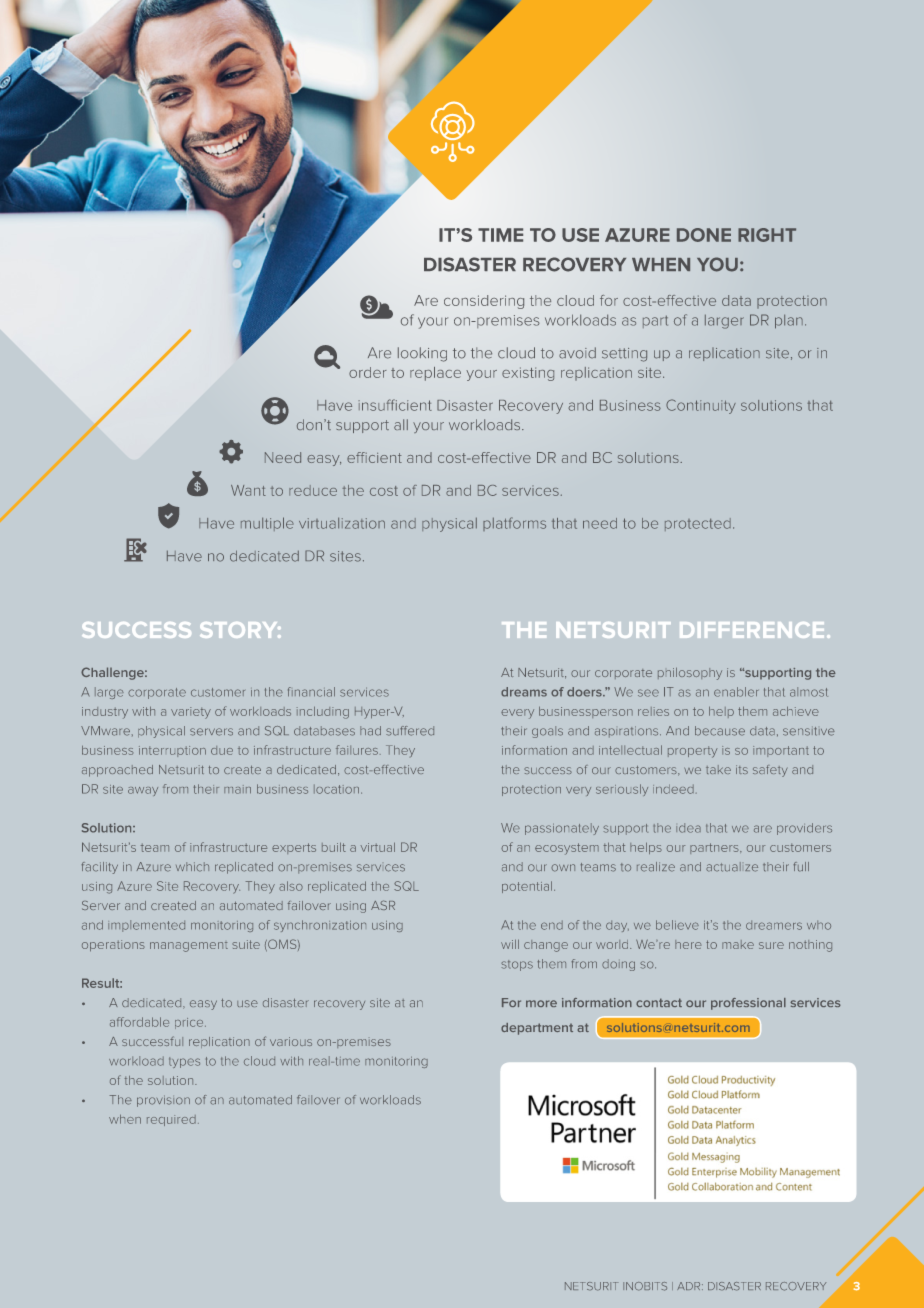  What do you see at coordinates (704, 235) in the screenshot?
I see `DONE` at bounding box center [704, 235].
